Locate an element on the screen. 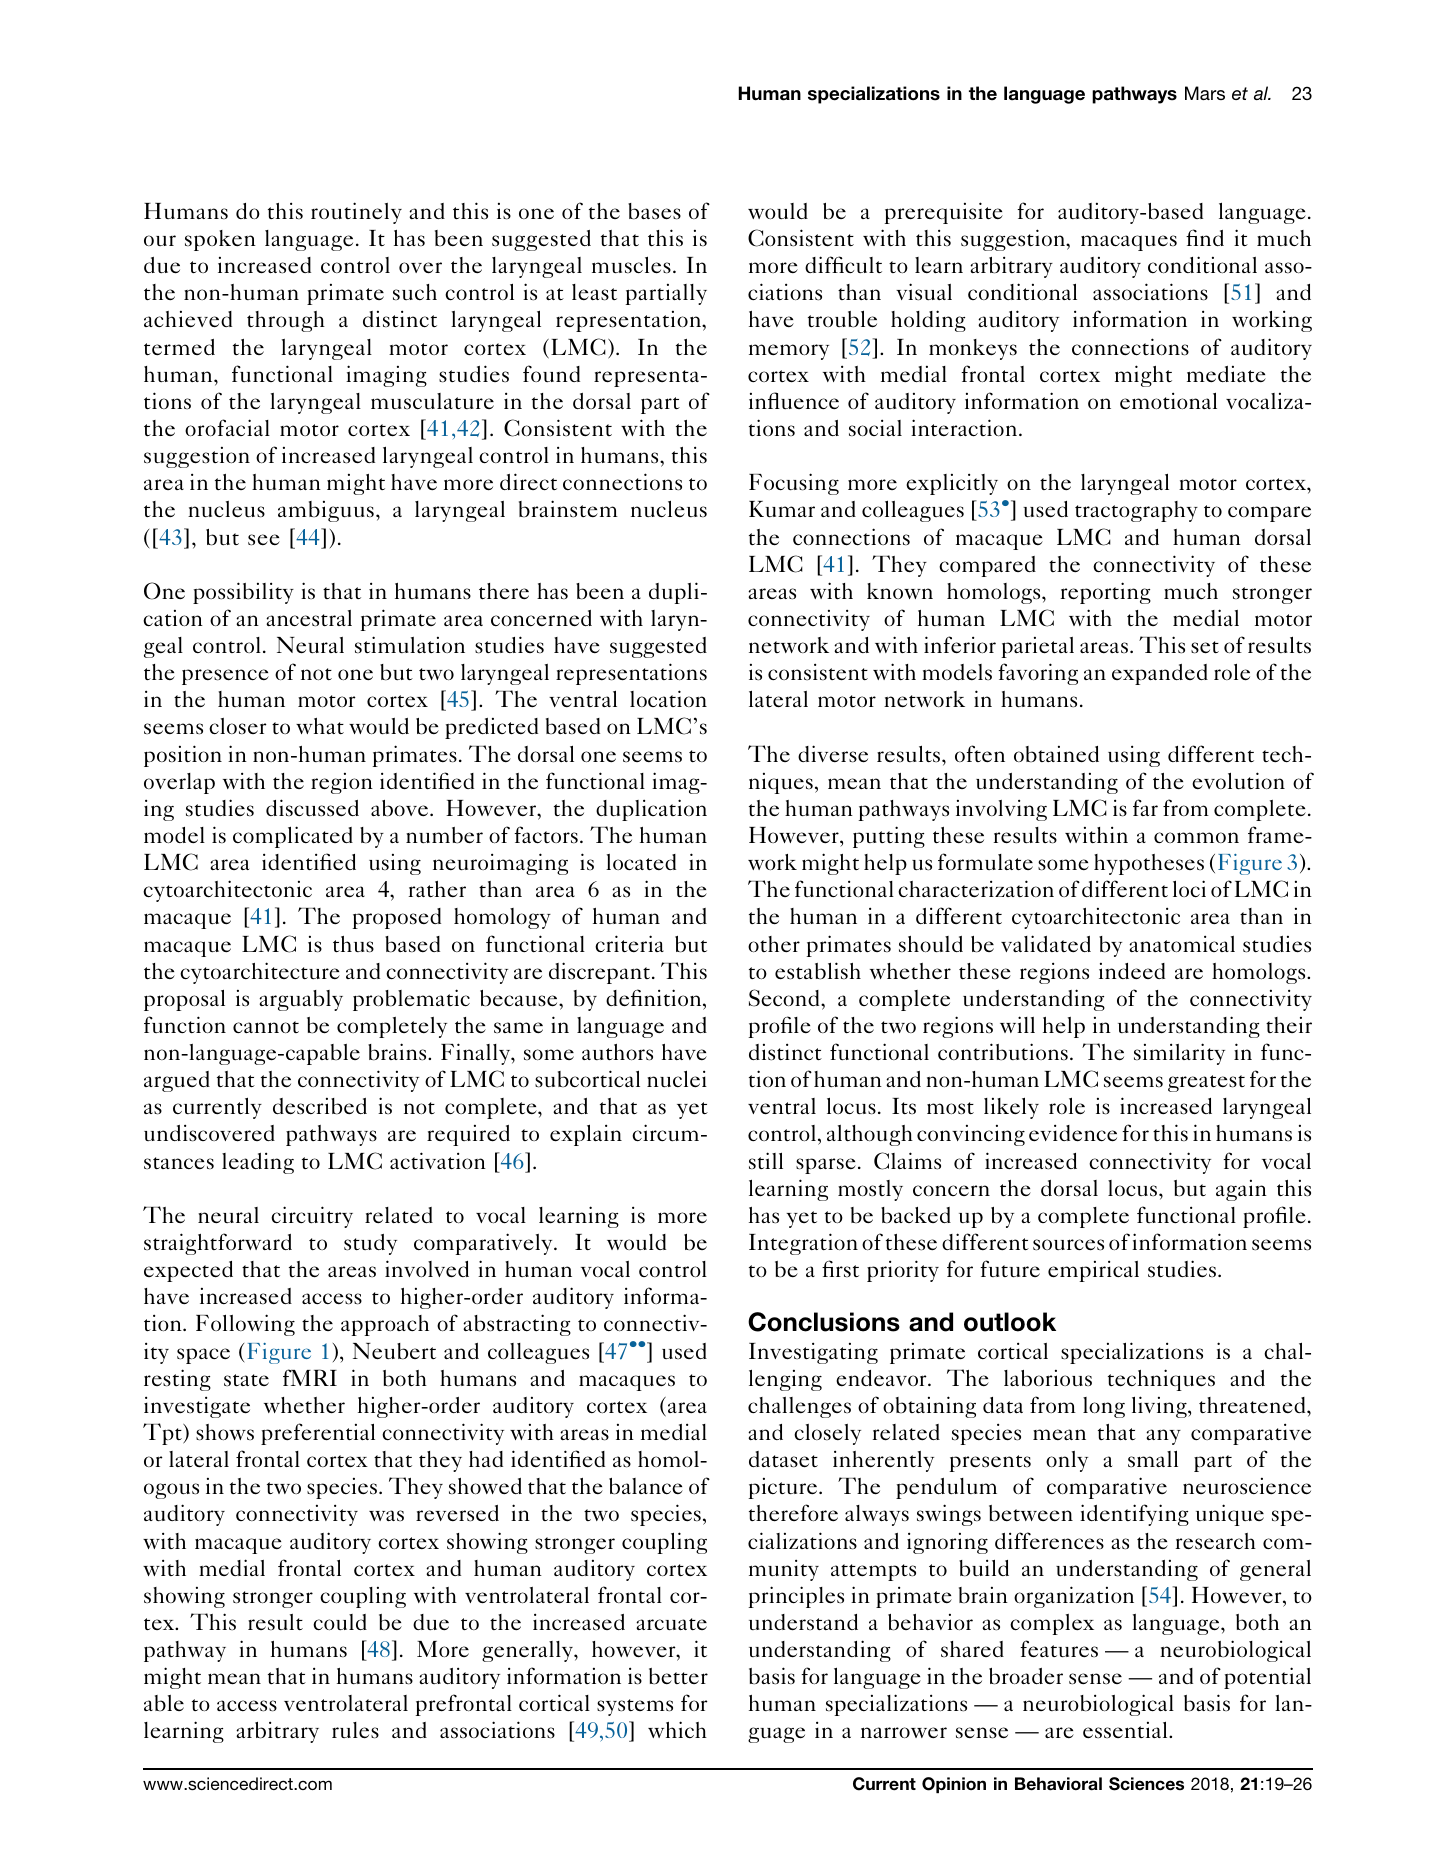  other is located at coordinates (774, 944).
